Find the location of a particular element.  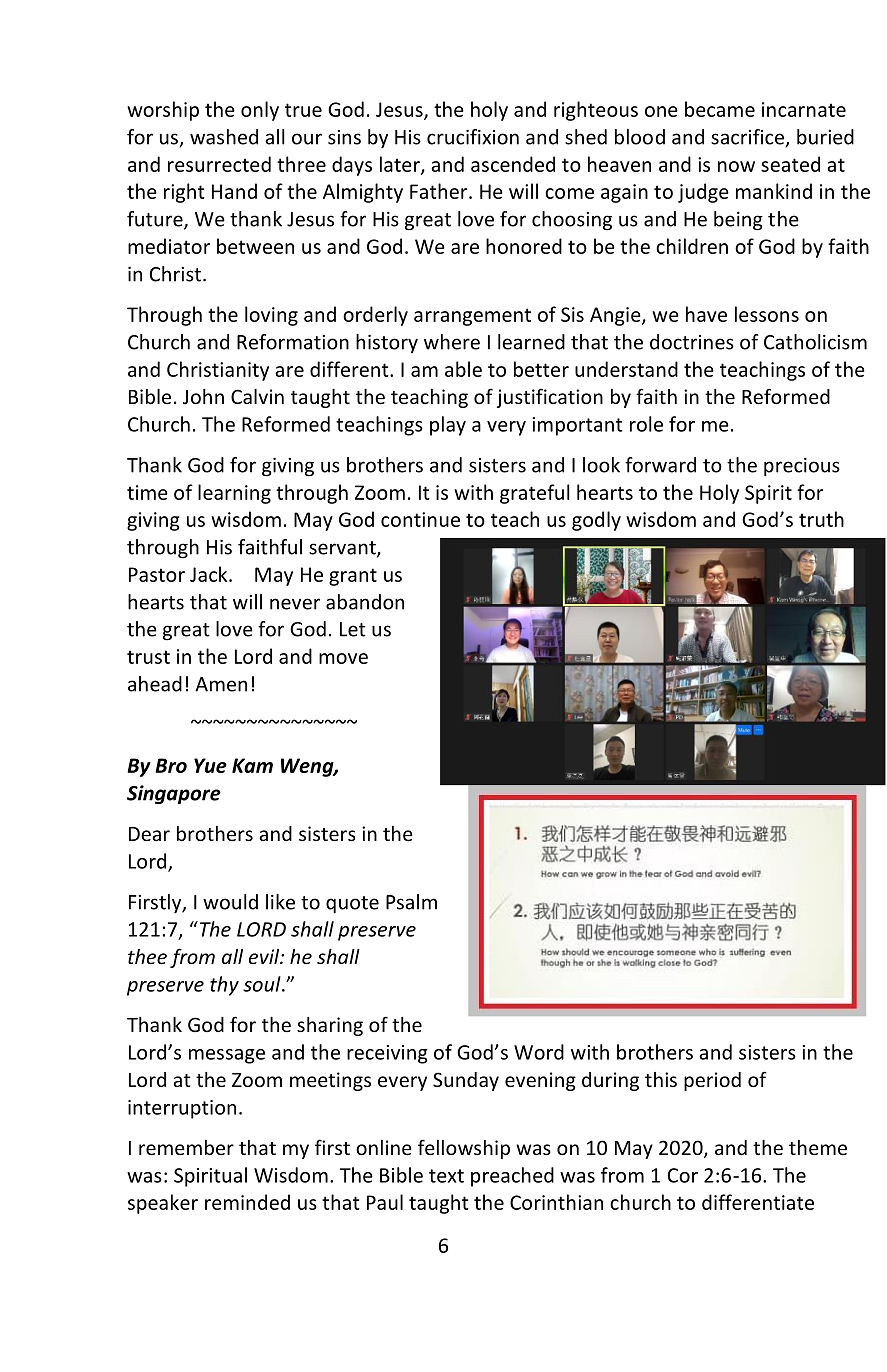

John is located at coordinates (203, 396).
